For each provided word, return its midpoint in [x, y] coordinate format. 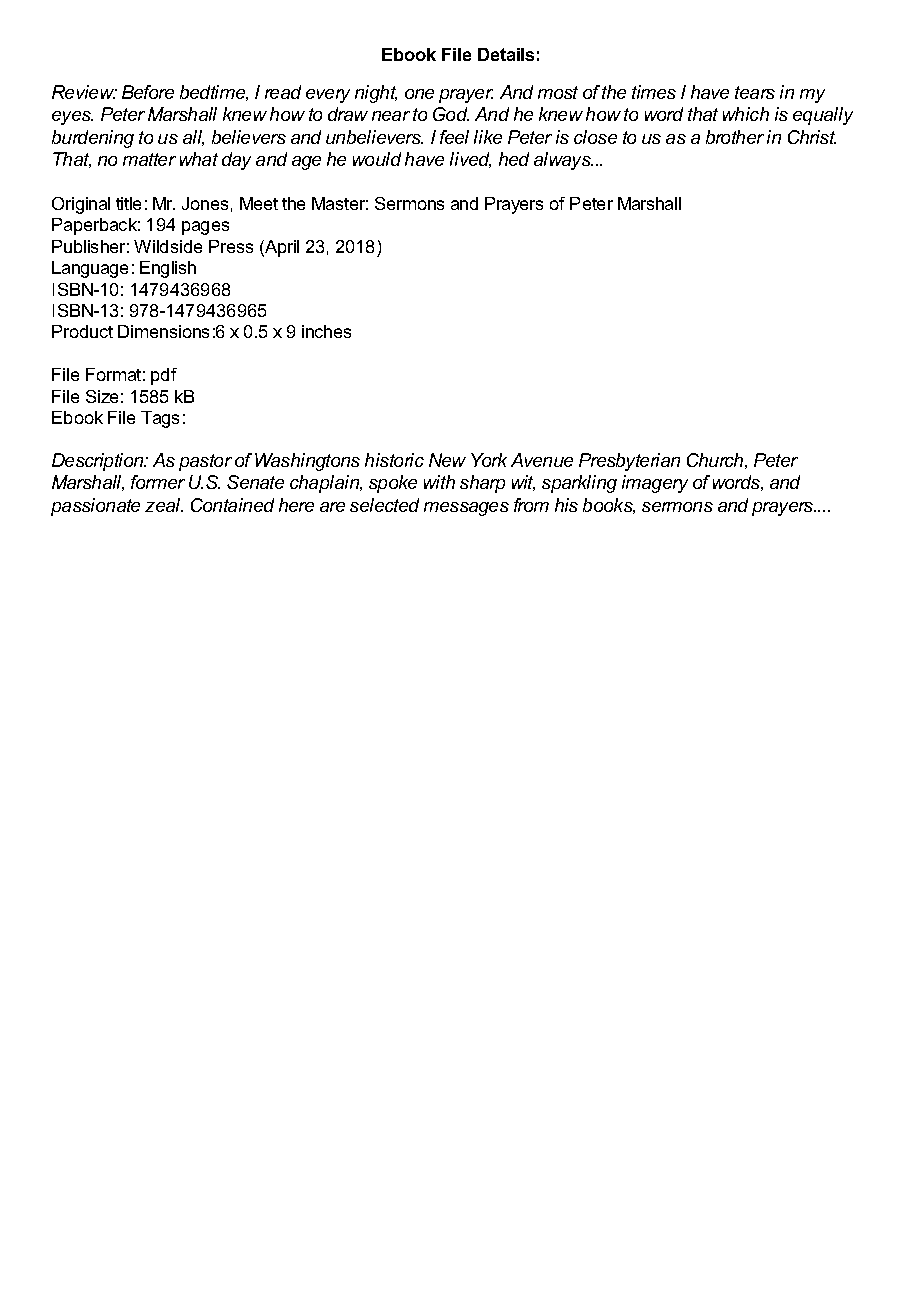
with [439, 482]
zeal [164, 505]
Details [506, 54]
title [128, 203]
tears [755, 92]
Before [148, 92]
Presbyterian [629, 462]
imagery [655, 484]
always [563, 161]
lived [470, 160]
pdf [164, 376]
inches [326, 331]
